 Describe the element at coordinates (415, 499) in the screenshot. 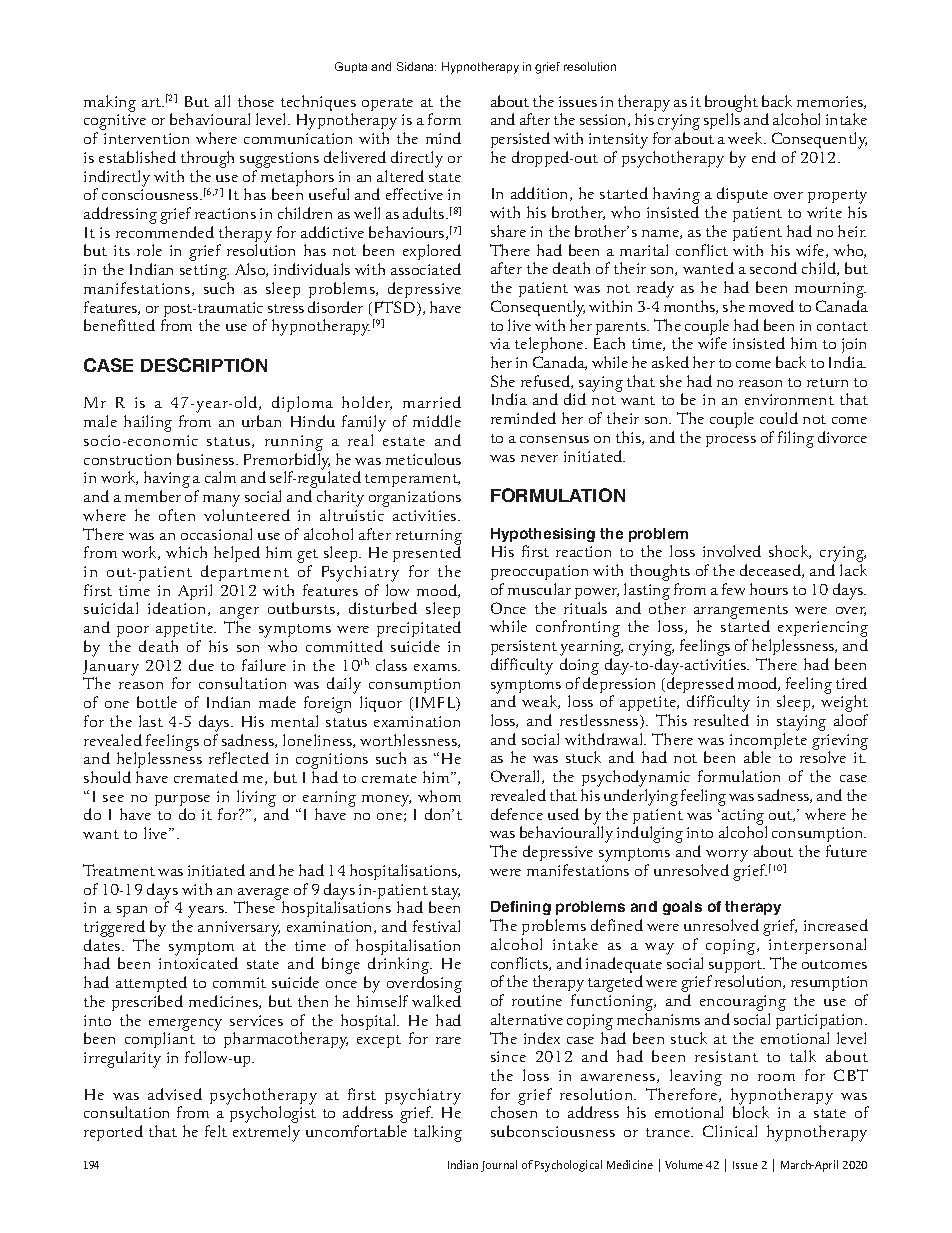

I see `organizations` at that location.
